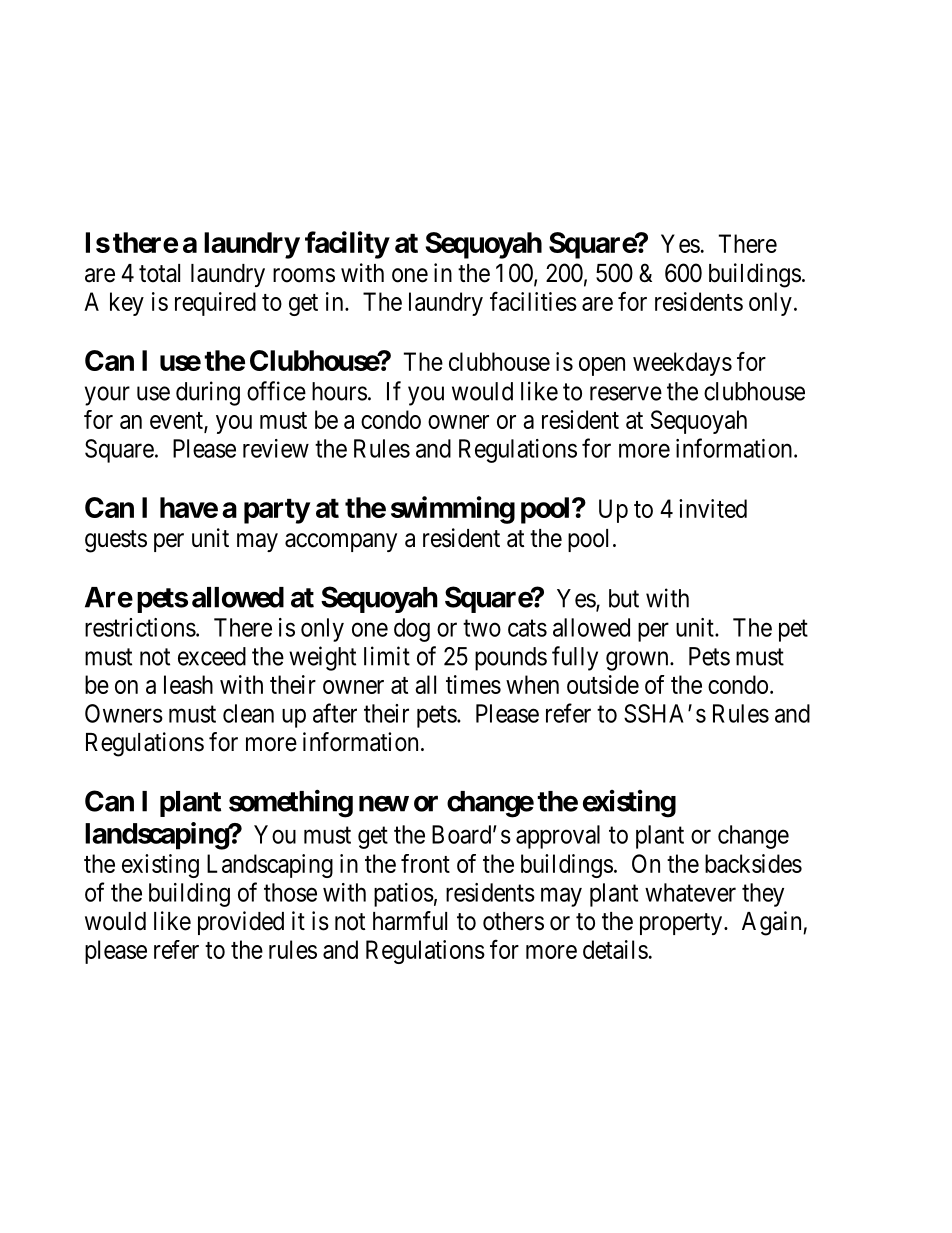 Image resolution: width=952 pixels, height=1233 pixels. I want to click on facilities, so click(533, 301).
